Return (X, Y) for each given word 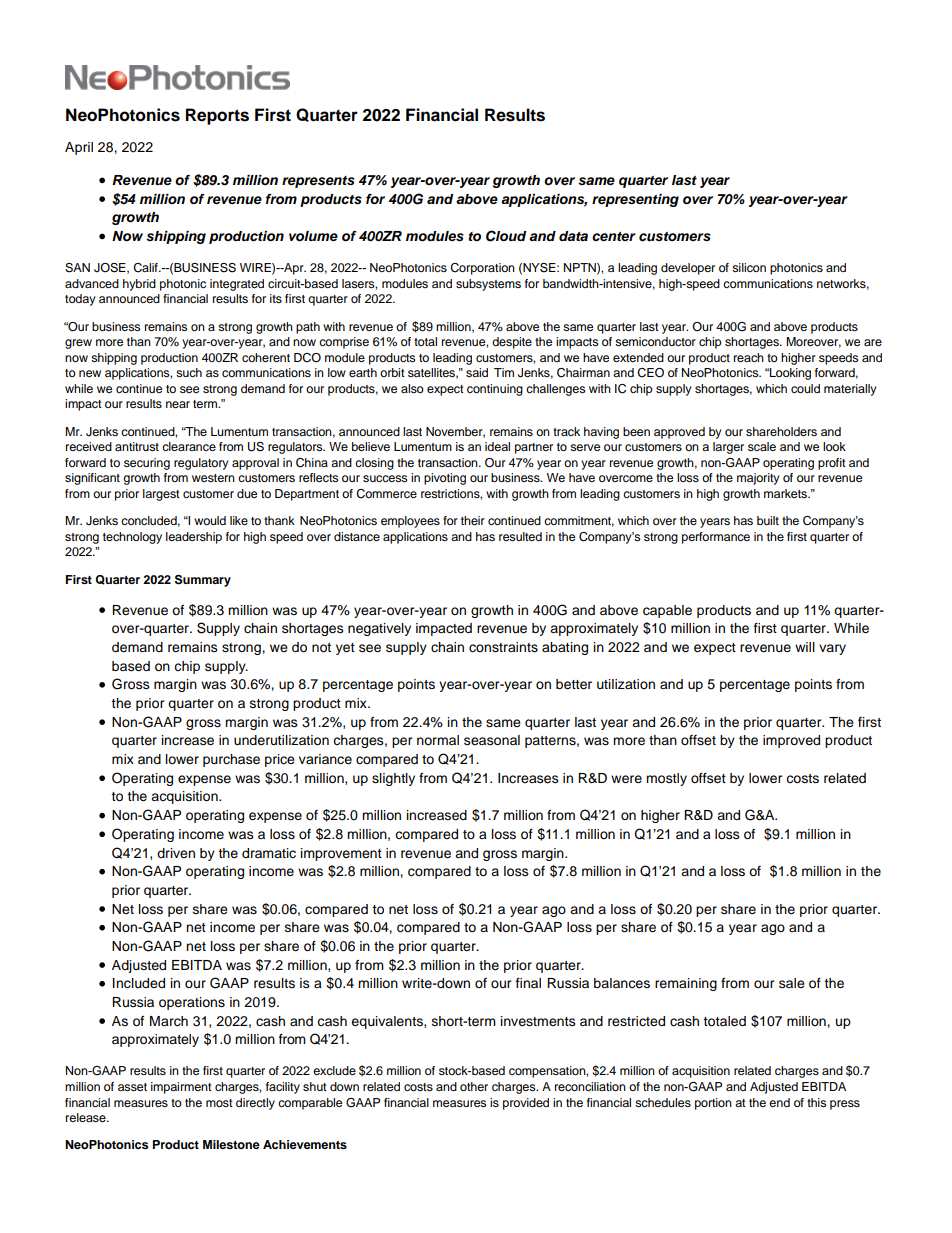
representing (635, 200)
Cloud (506, 236)
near (178, 404)
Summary (203, 581)
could (805, 388)
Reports (217, 116)
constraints (503, 647)
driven (176, 853)
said (477, 372)
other (474, 1086)
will (805, 647)
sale (792, 983)
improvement (341, 854)
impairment (181, 1088)
